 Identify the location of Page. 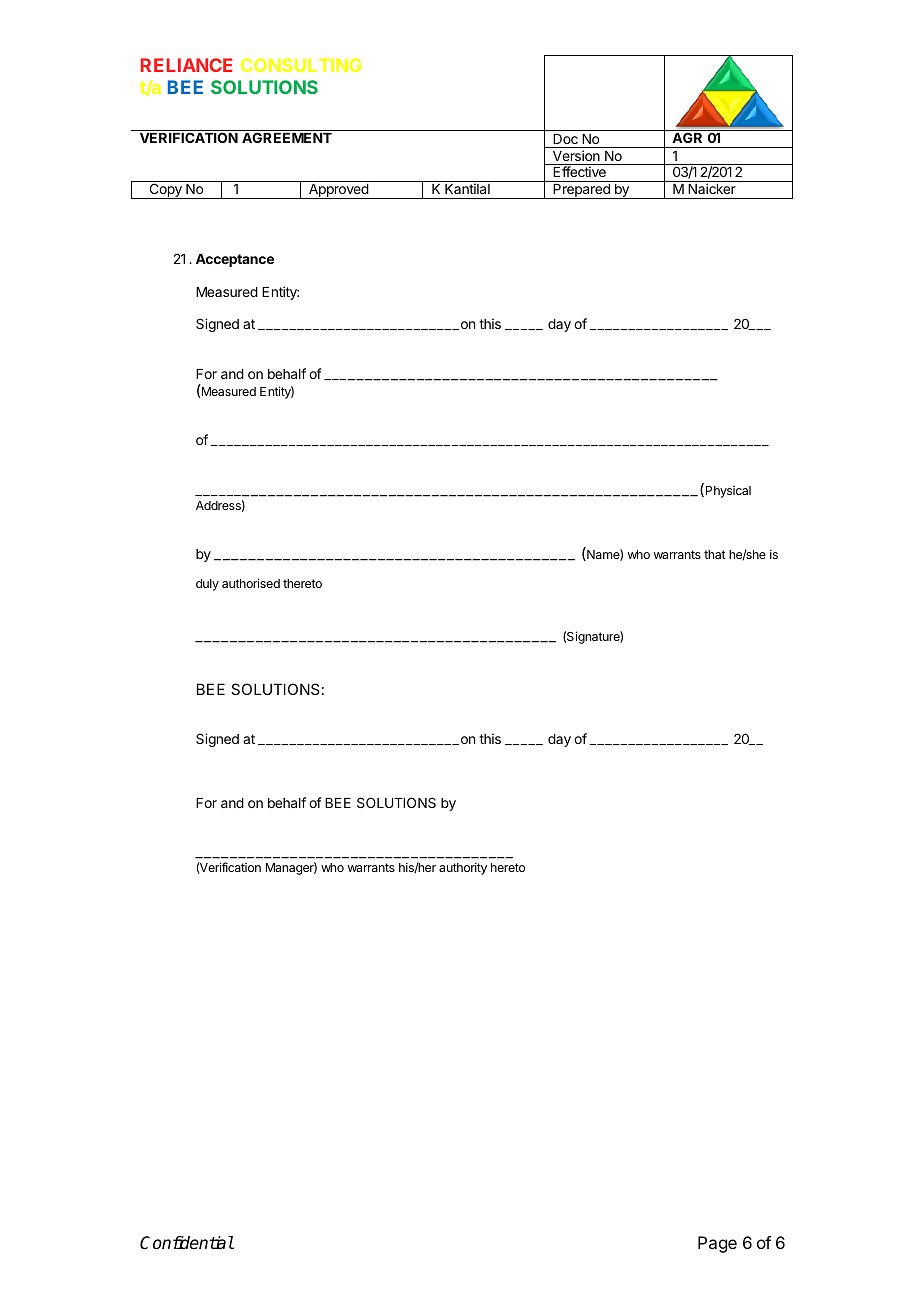
(717, 1244).
